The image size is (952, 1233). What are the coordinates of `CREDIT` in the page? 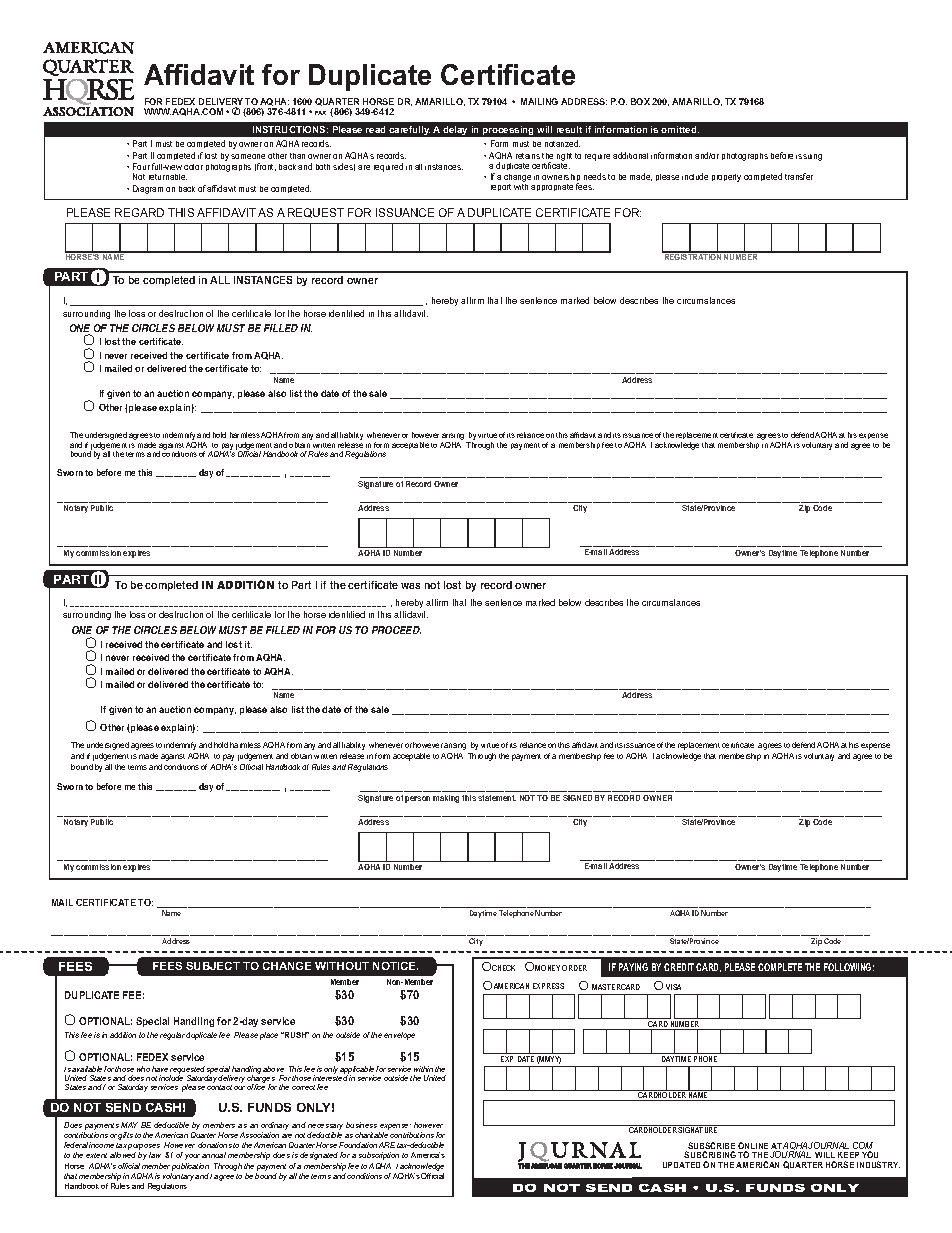 It's located at (679, 967).
